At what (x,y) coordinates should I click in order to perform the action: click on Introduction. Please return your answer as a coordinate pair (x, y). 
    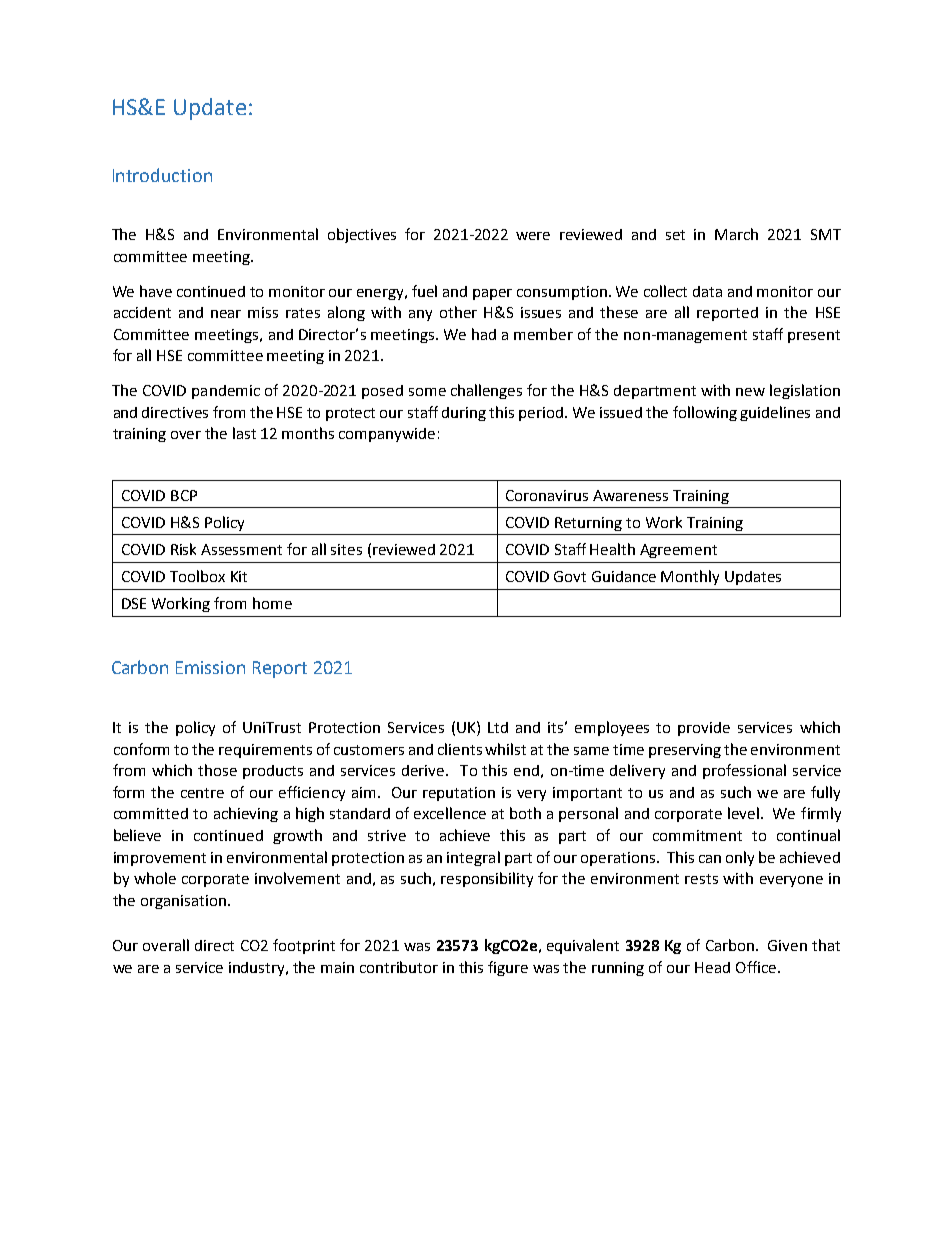
    Looking at the image, I should click on (162, 175).
